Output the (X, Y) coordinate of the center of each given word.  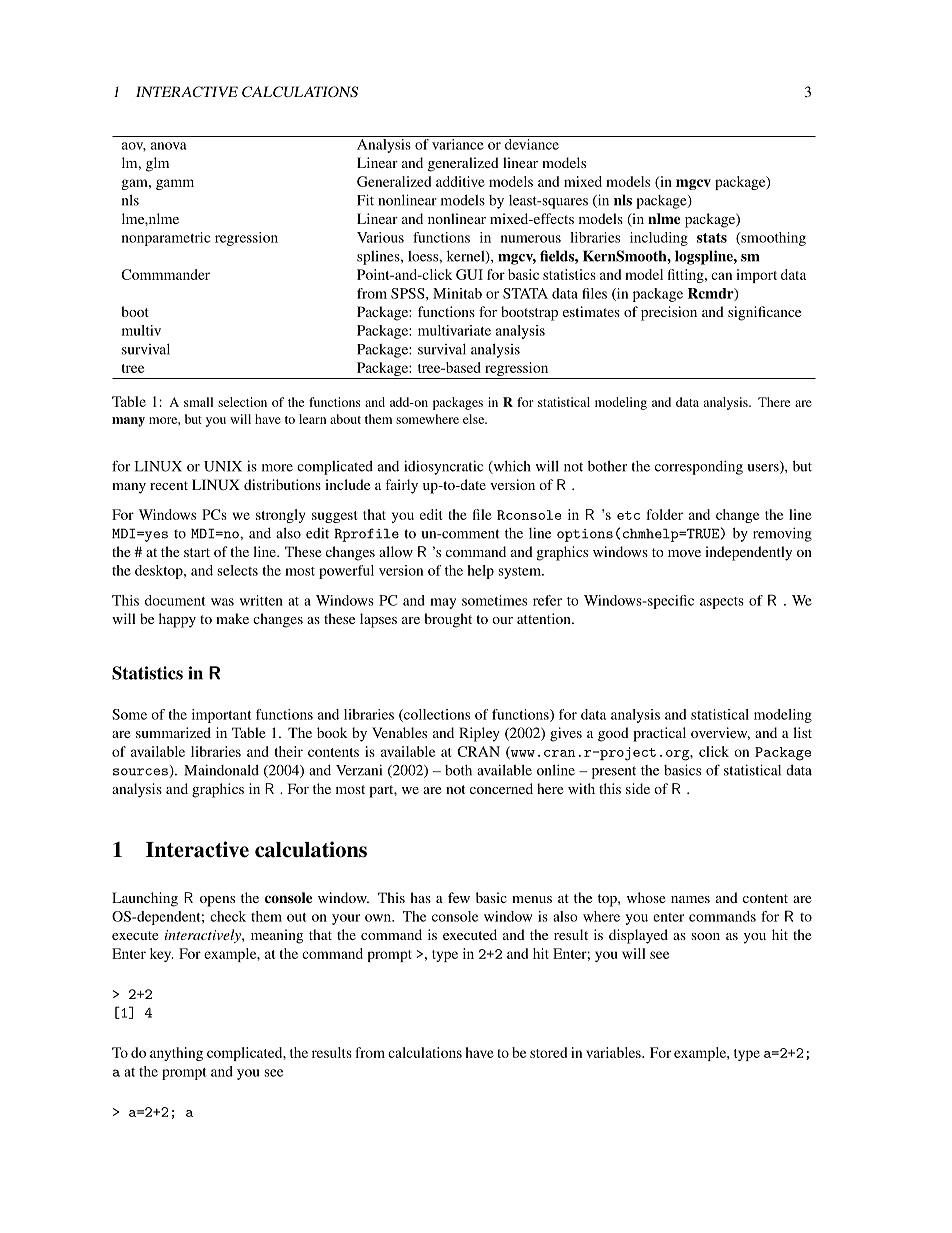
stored (548, 1052)
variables (614, 1052)
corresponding (699, 467)
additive (460, 181)
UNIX (223, 466)
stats (712, 238)
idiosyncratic (443, 467)
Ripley (479, 734)
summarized (173, 732)
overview (720, 733)
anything (176, 1054)
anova (169, 146)
